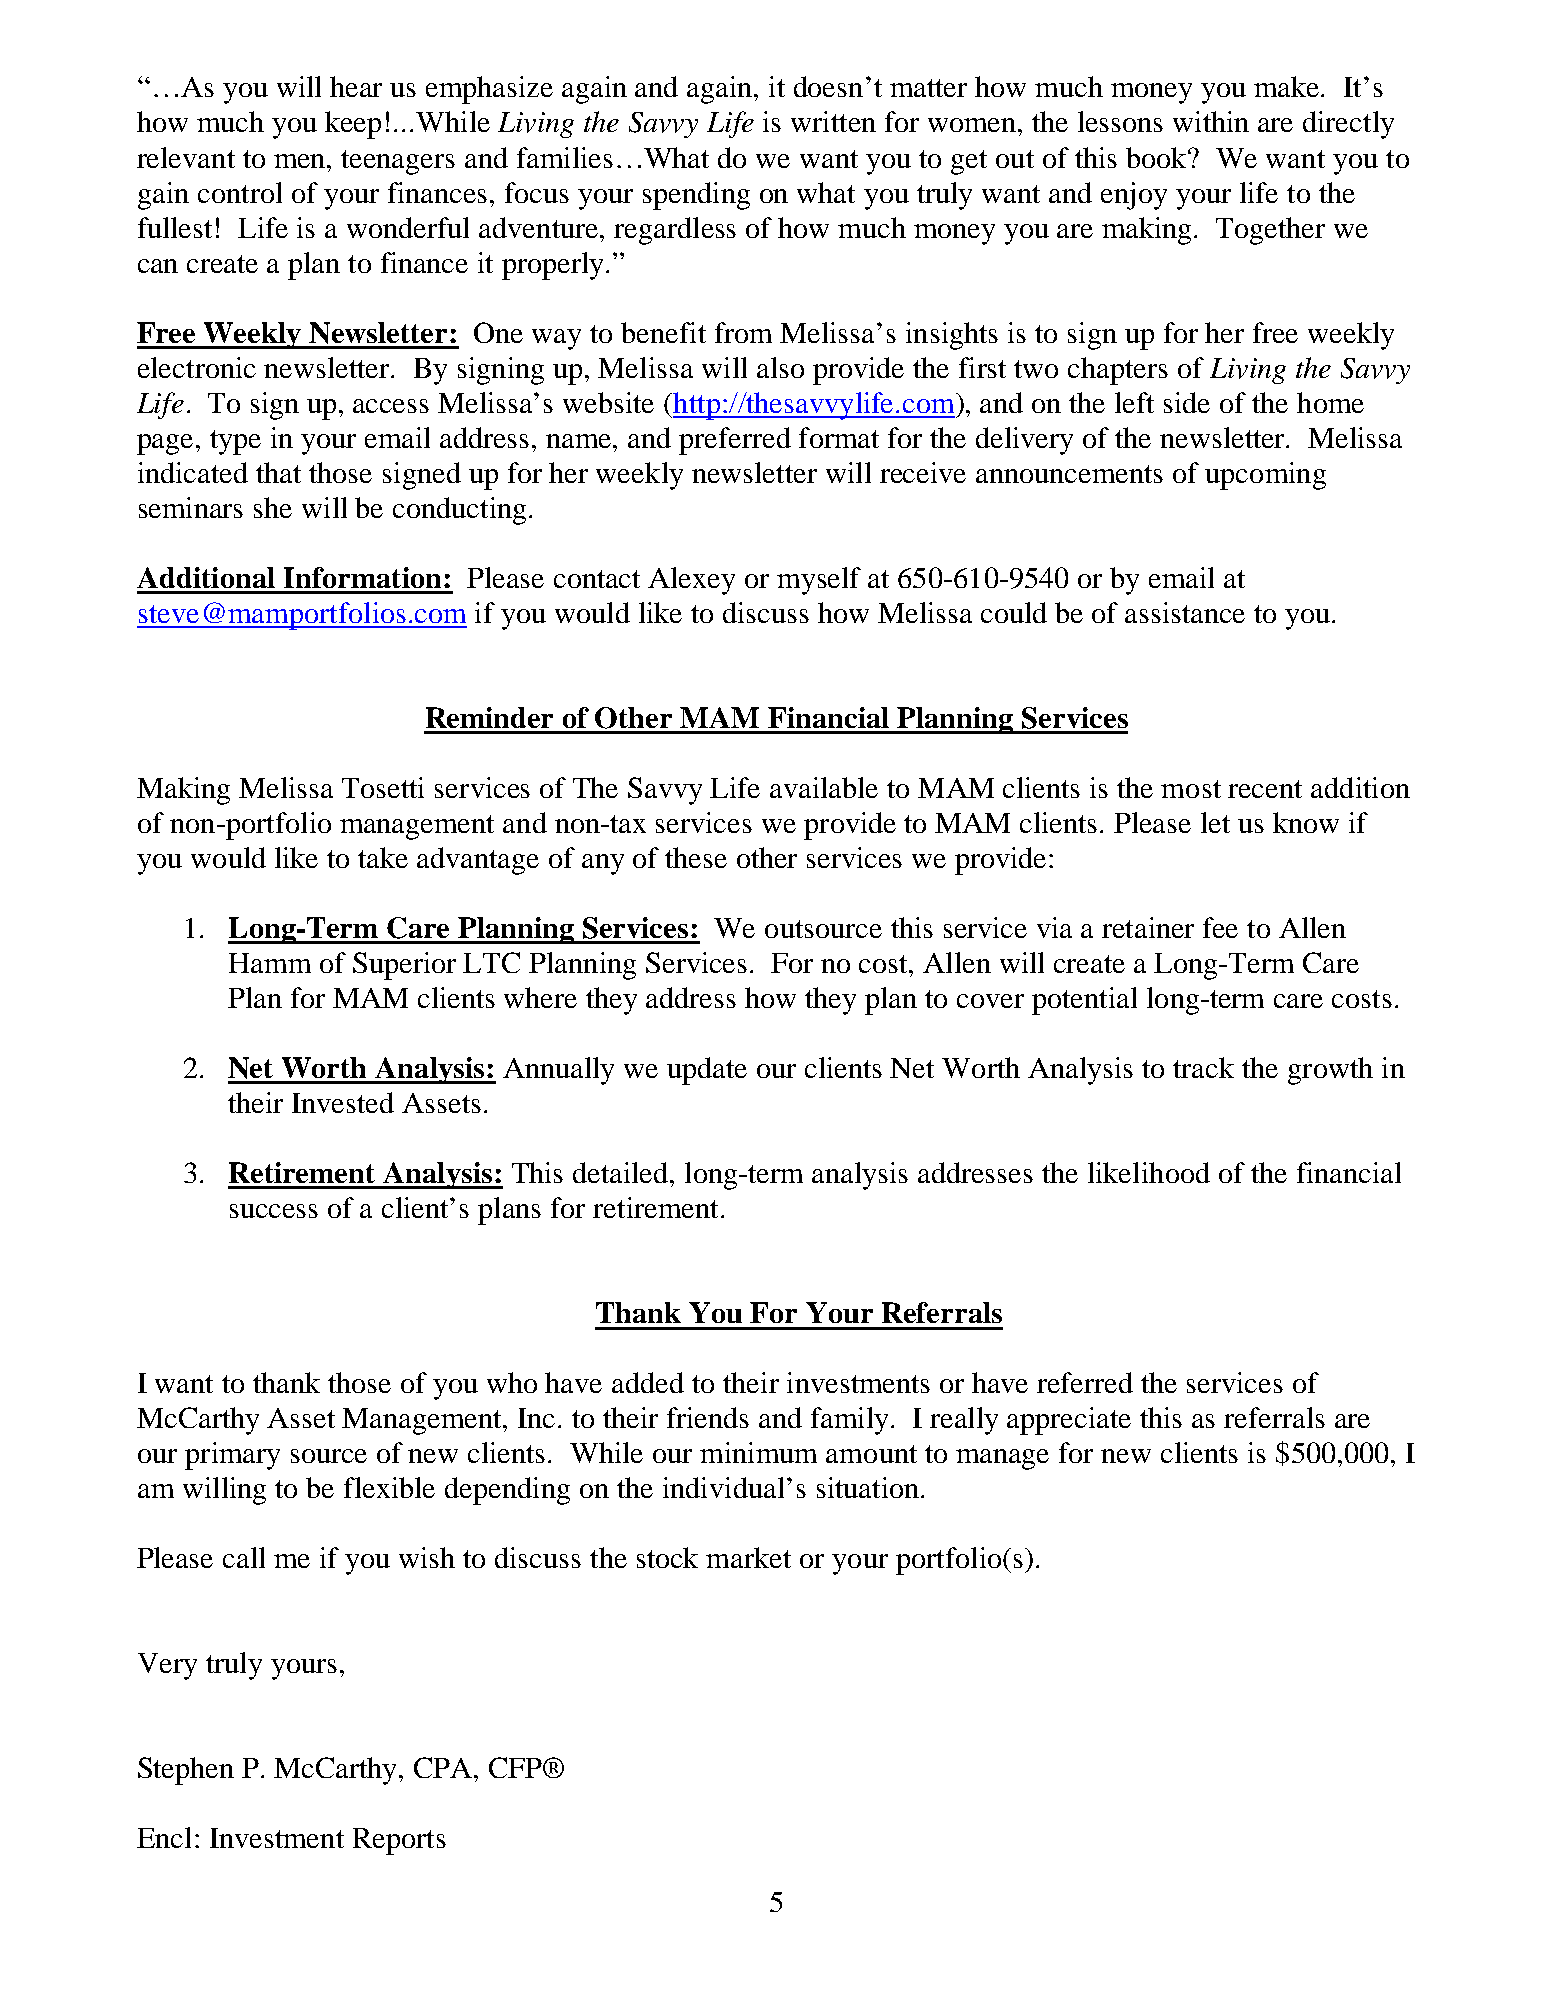 The width and height of the screenshot is (1553, 2010). I want to click on appreciate, so click(1069, 1421).
